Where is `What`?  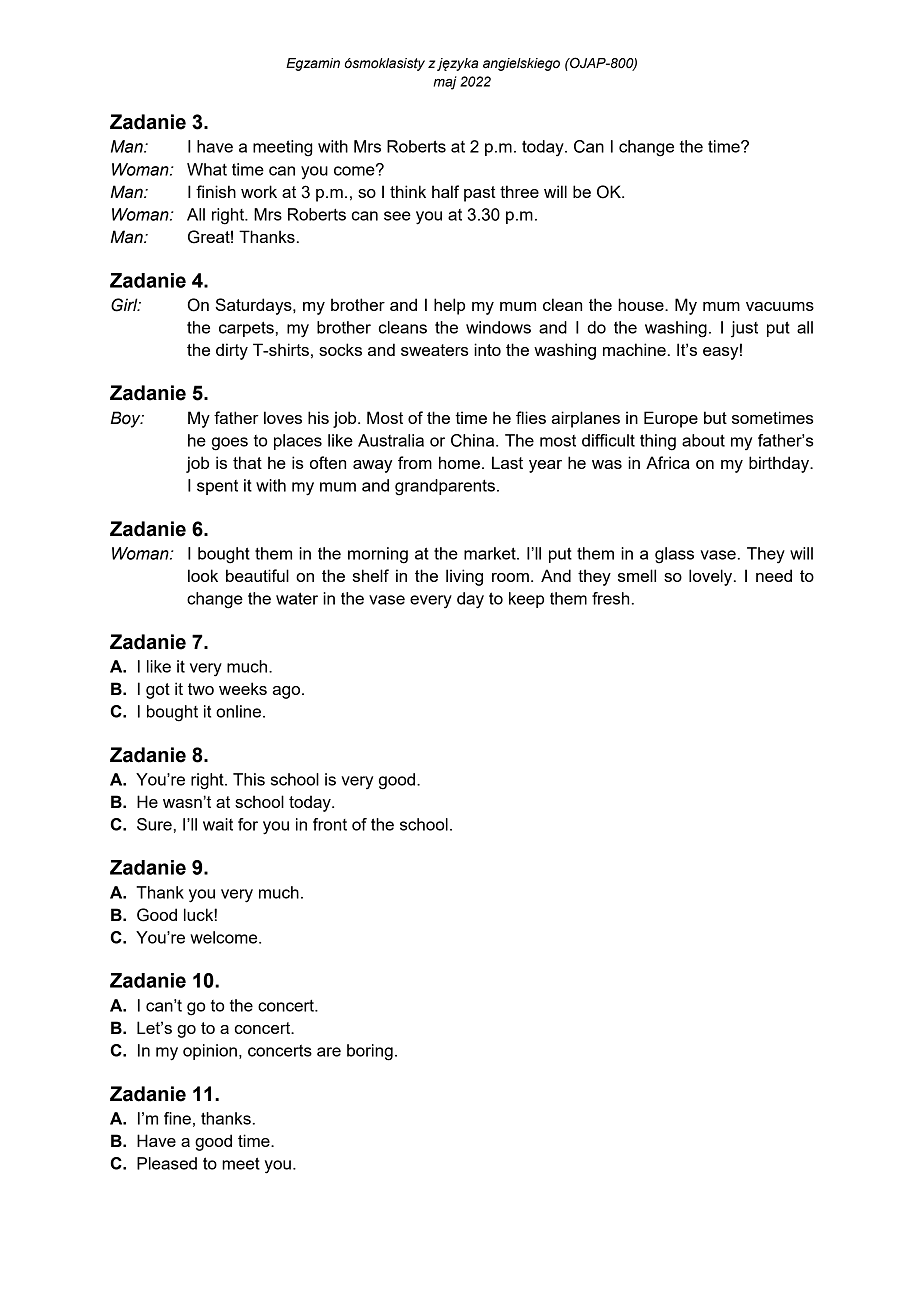
What is located at coordinates (207, 169).
